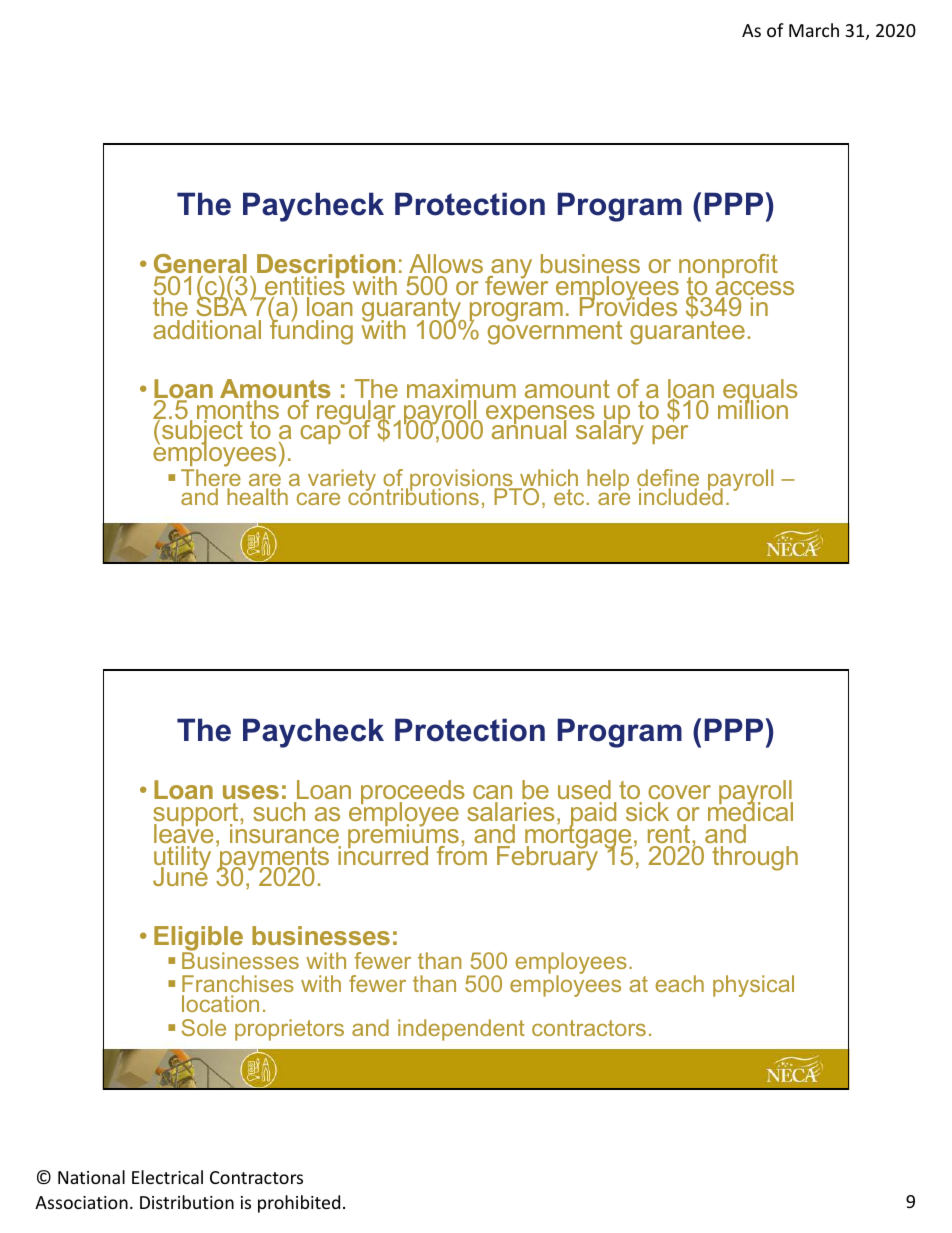 The width and height of the image is (952, 1233). Describe the element at coordinates (257, 496) in the image. I see `health` at that location.
